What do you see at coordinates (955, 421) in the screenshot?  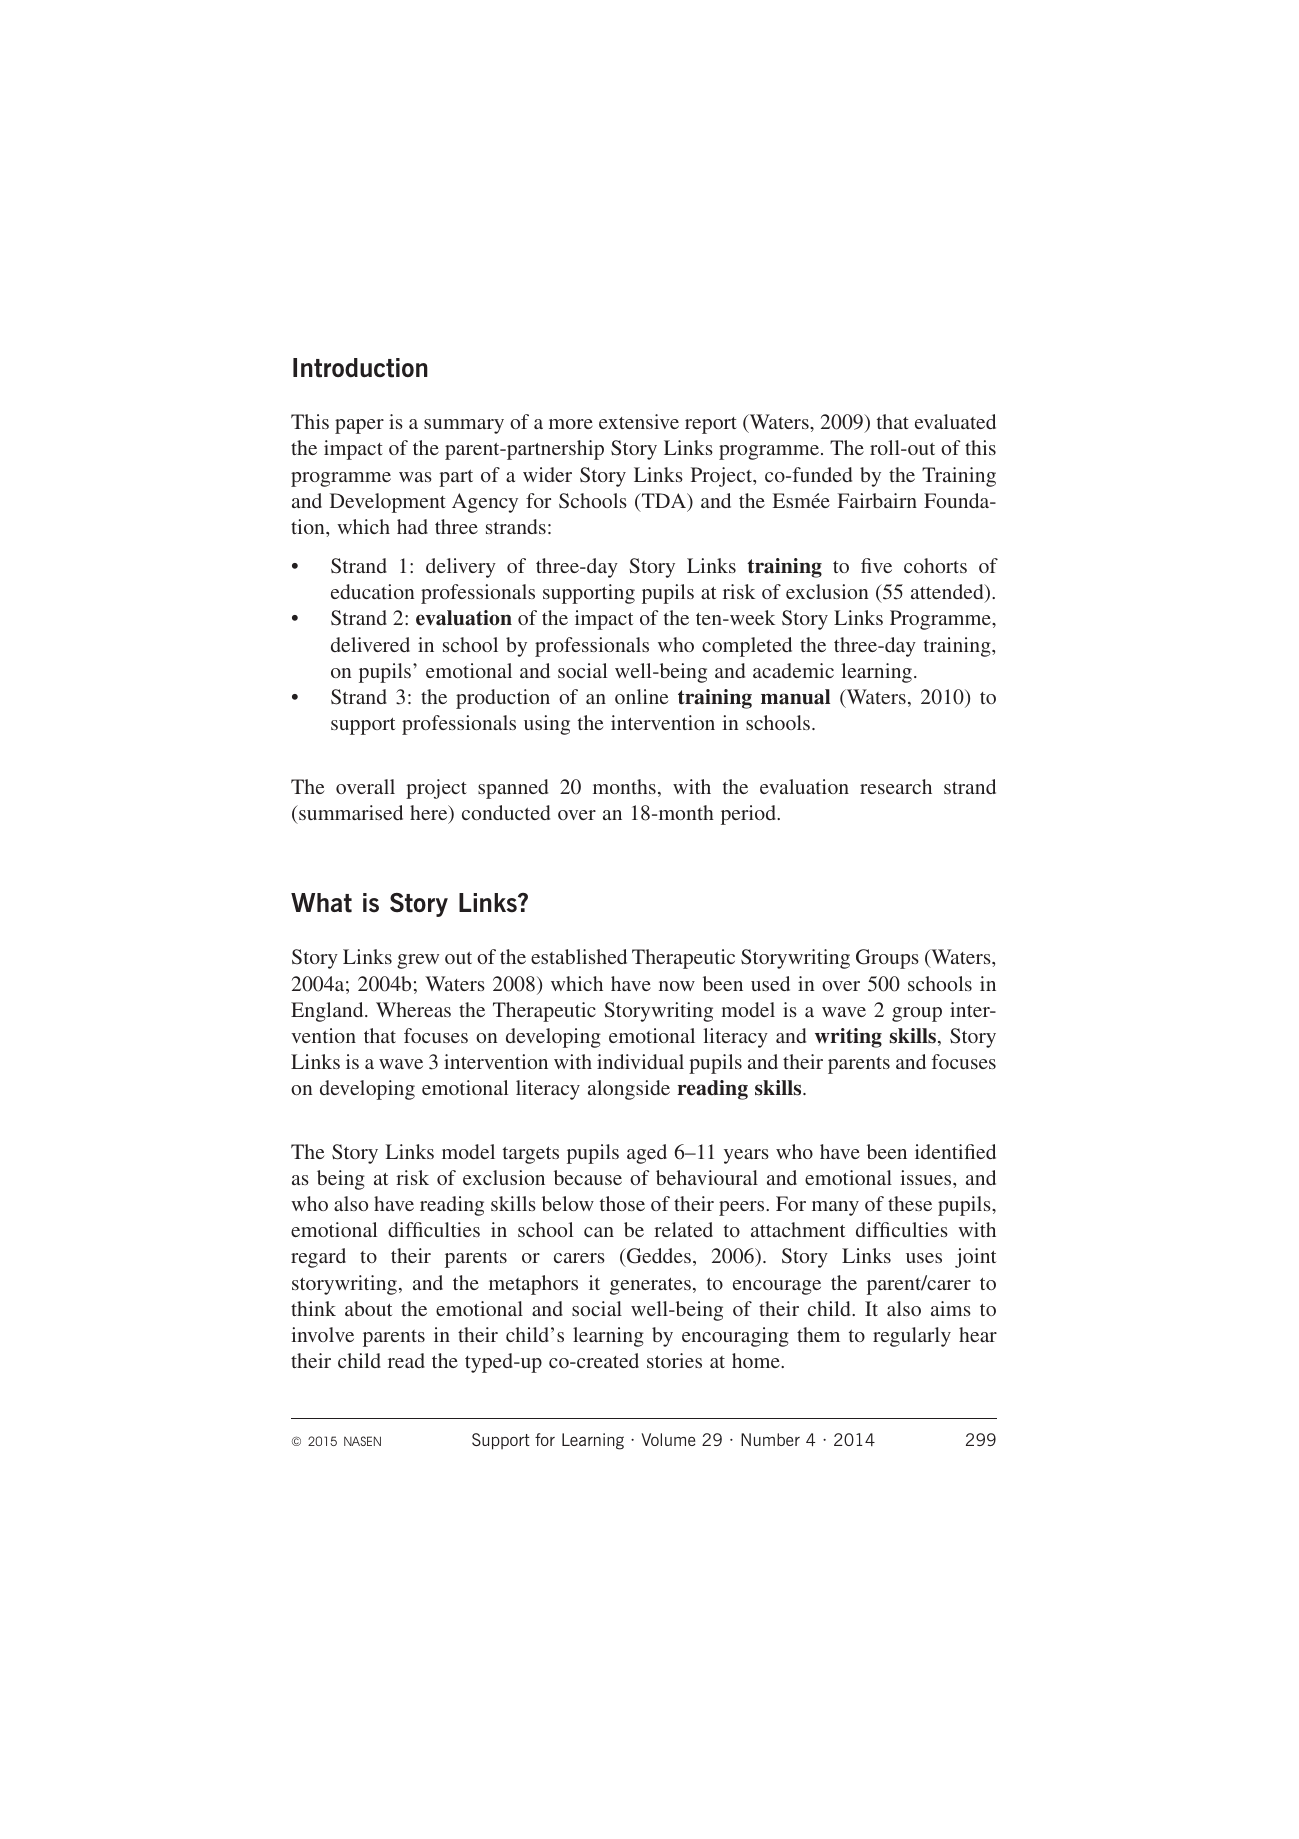 I see `evaluated` at bounding box center [955, 421].
